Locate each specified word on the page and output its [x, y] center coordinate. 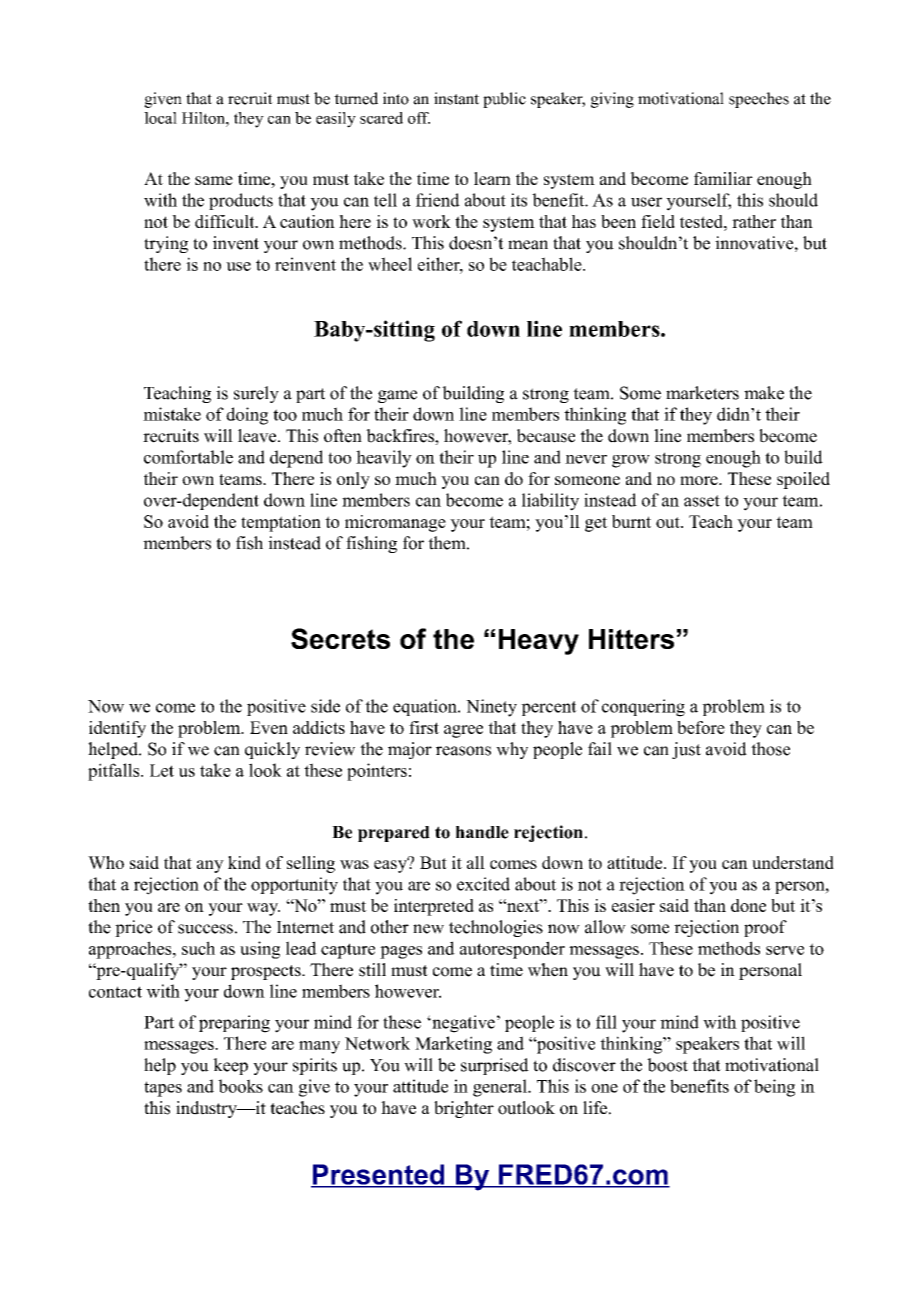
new [428, 929]
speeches [759, 100]
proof [765, 928]
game [397, 396]
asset [702, 501]
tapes [163, 1089]
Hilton [204, 118]
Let [162, 770]
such [198, 948]
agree [463, 731]
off [419, 118]
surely [256, 394]
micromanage [395, 523]
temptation [281, 523]
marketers [702, 393]
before [701, 727]
